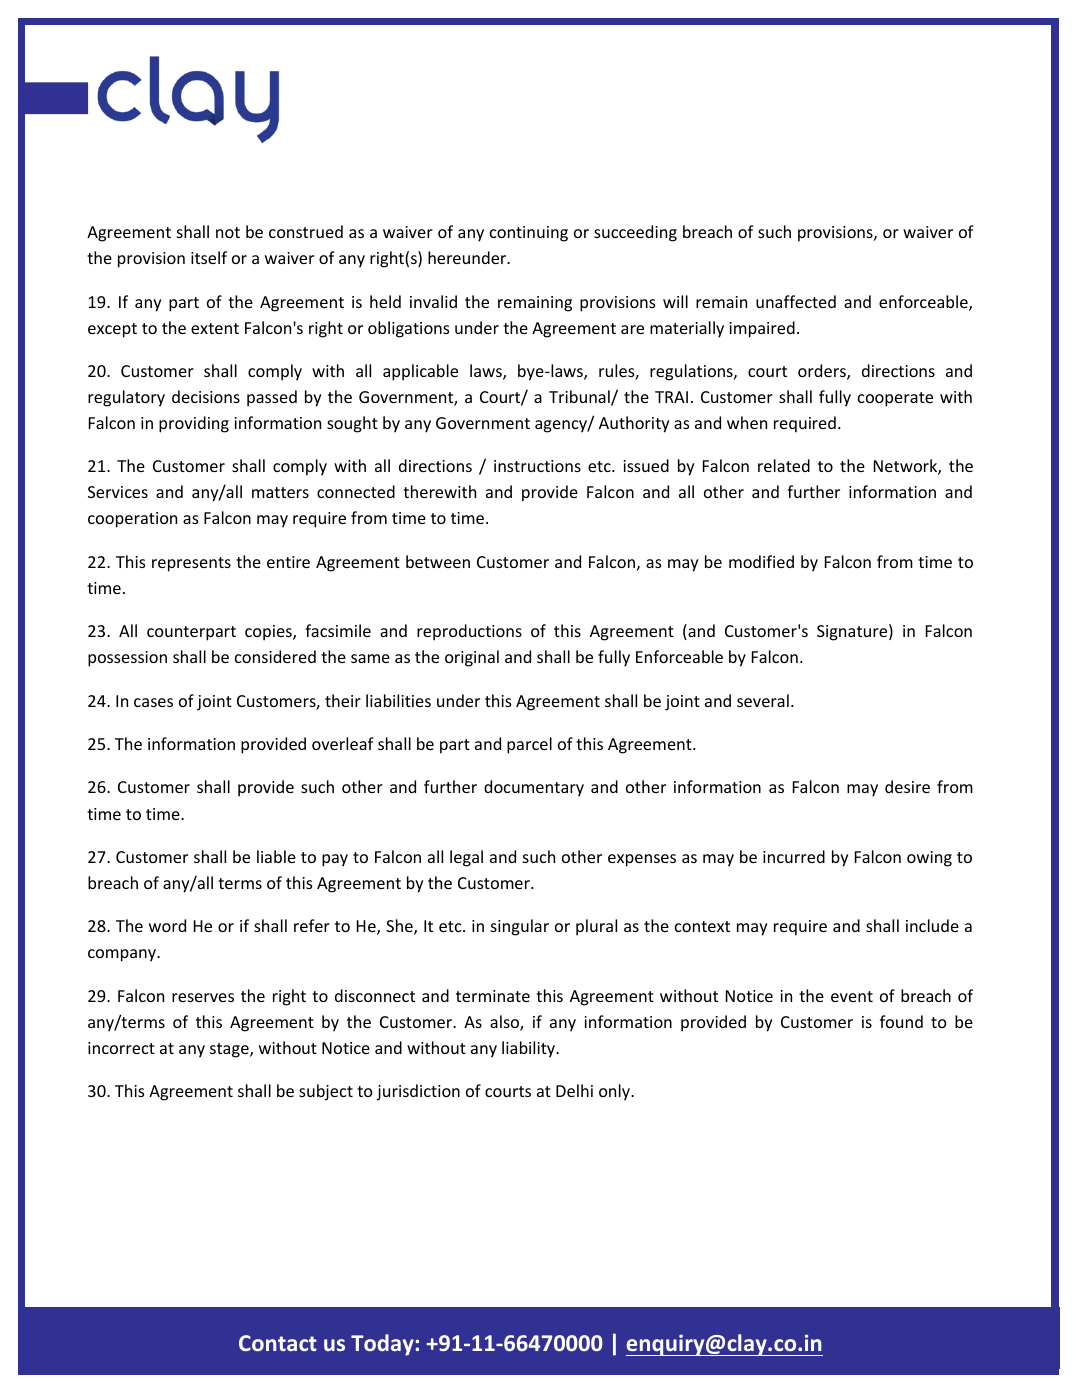 The height and width of the screenshot is (1392, 1076). Describe the element at coordinates (209, 257) in the screenshot. I see `itself` at that location.
